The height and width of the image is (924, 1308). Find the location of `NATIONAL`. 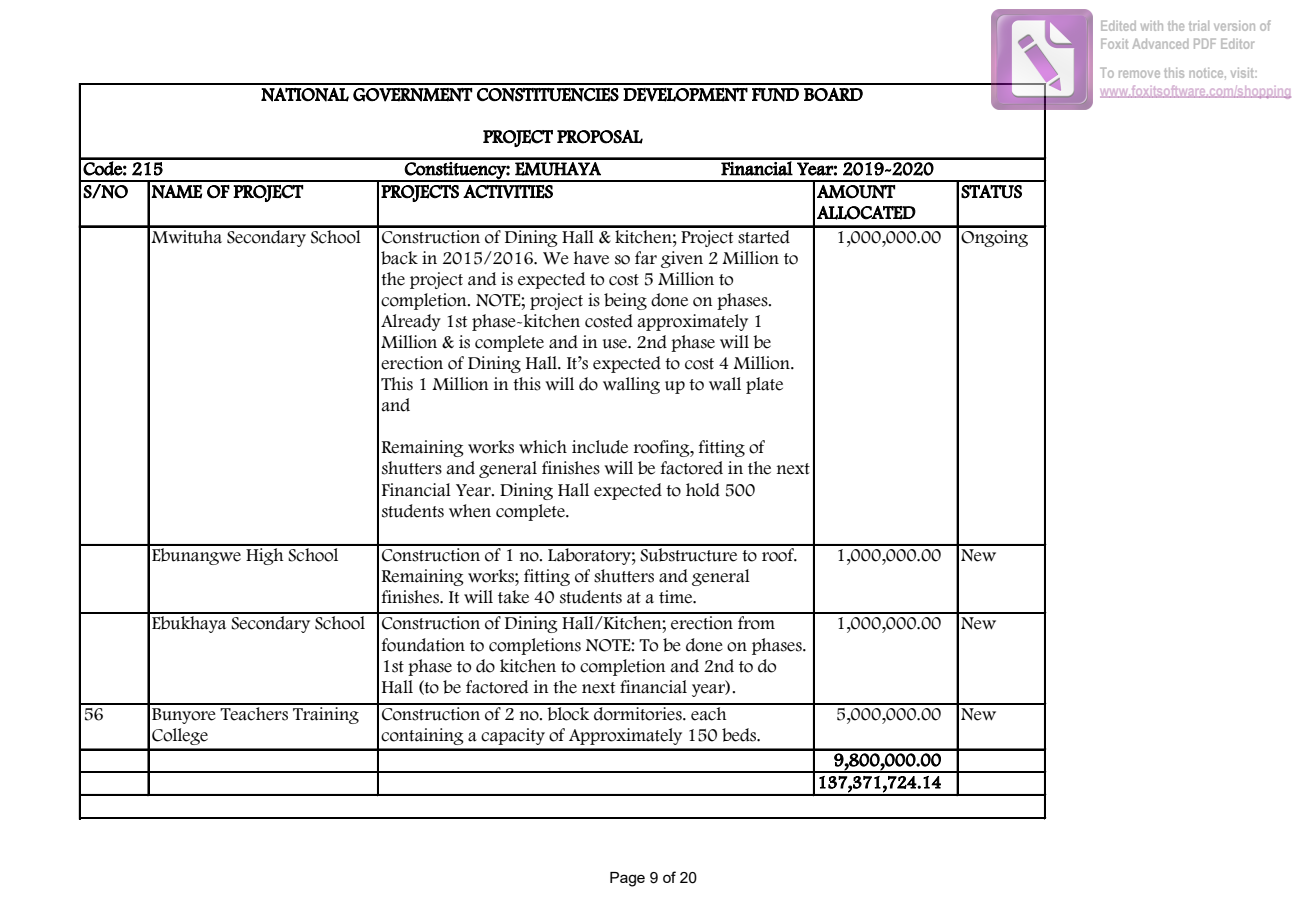

NATIONAL is located at coordinates (305, 94).
